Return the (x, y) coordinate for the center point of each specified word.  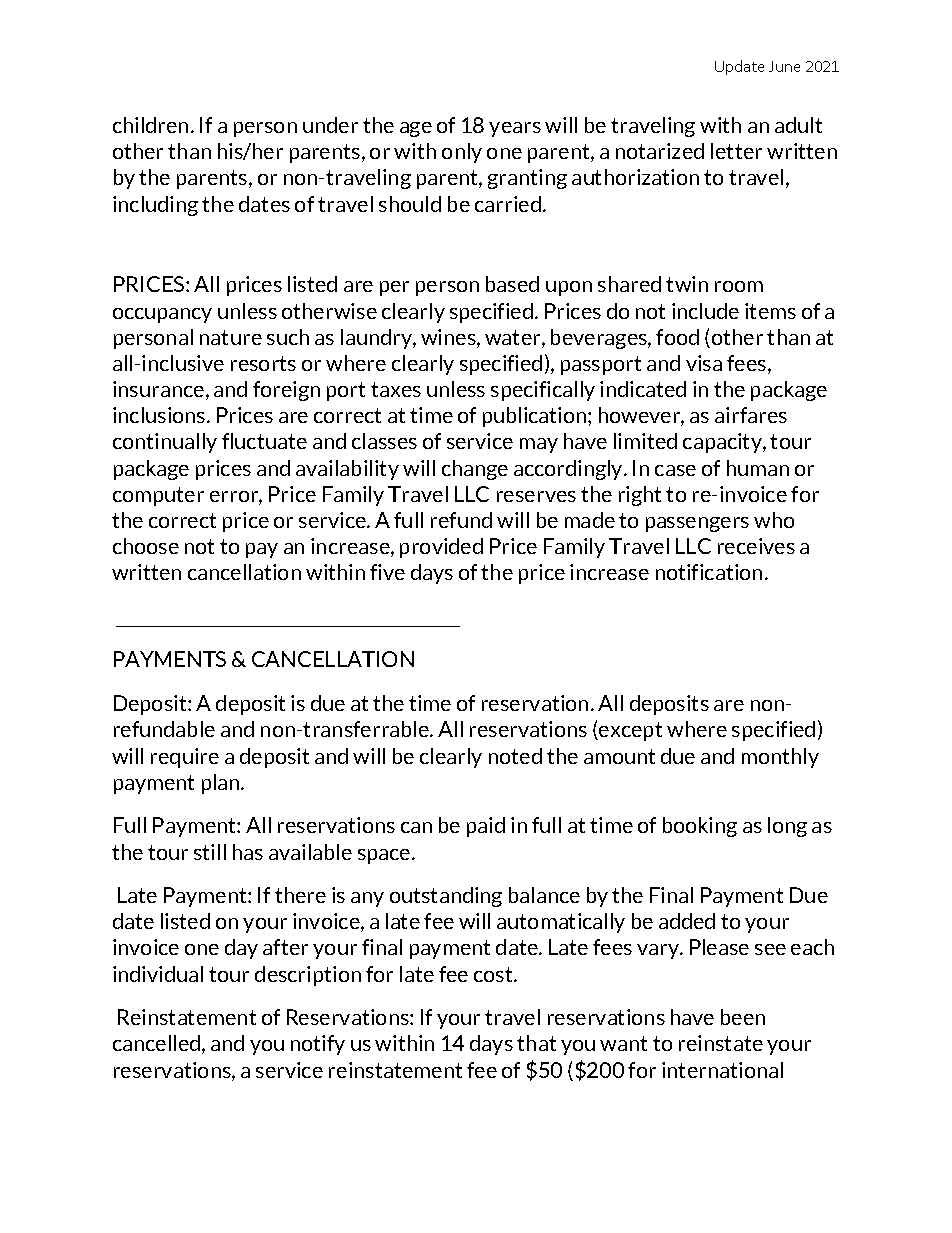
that (536, 1043)
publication (536, 417)
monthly (780, 758)
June (784, 66)
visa (704, 363)
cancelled (158, 1044)
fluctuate (264, 441)
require (185, 758)
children (150, 125)
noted (515, 756)
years (515, 129)
